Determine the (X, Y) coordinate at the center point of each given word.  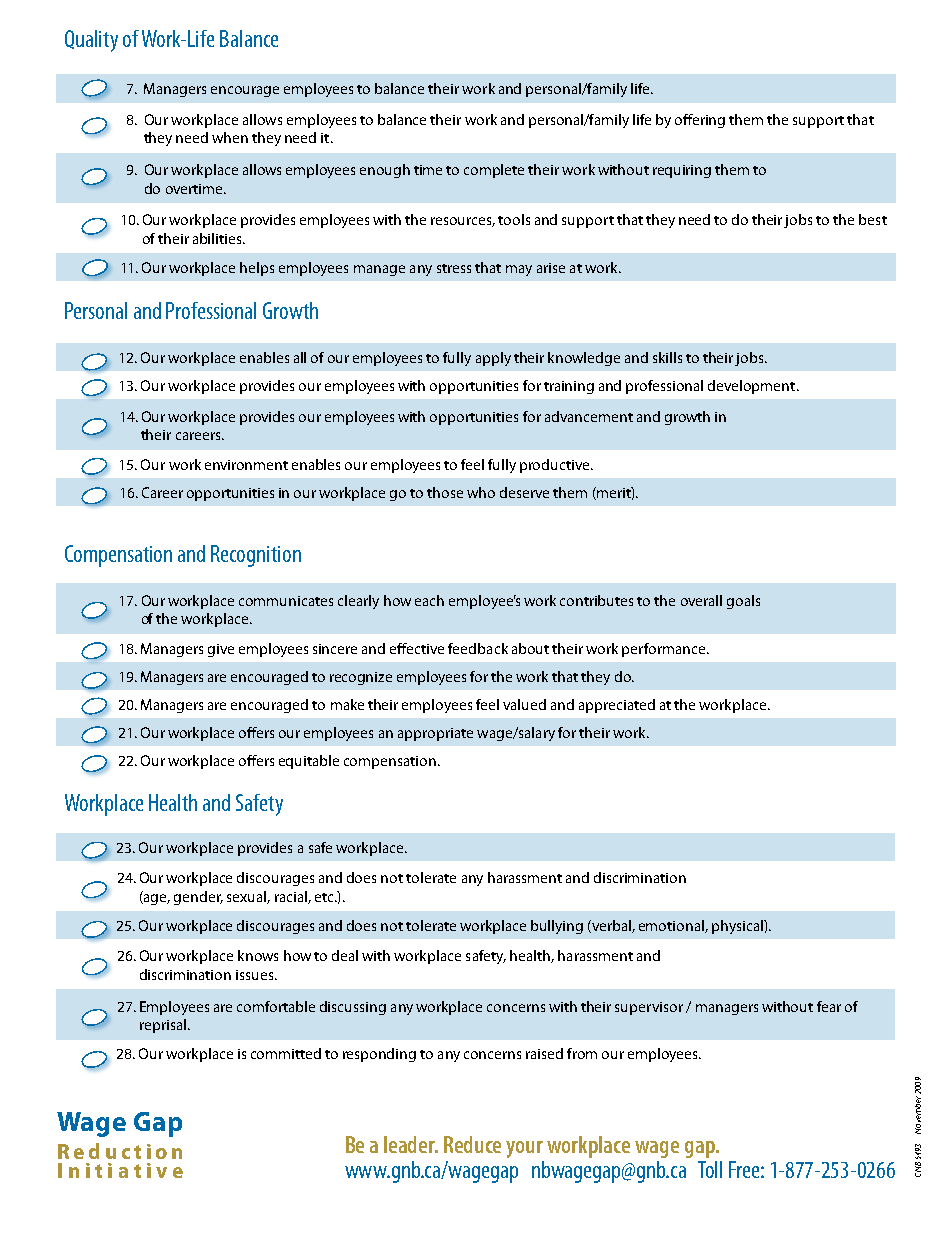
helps (257, 269)
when (230, 137)
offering (700, 121)
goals (743, 602)
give (221, 650)
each (429, 600)
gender (198, 898)
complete (494, 171)
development (753, 387)
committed (286, 1053)
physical (738, 927)
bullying (557, 927)
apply (493, 359)
